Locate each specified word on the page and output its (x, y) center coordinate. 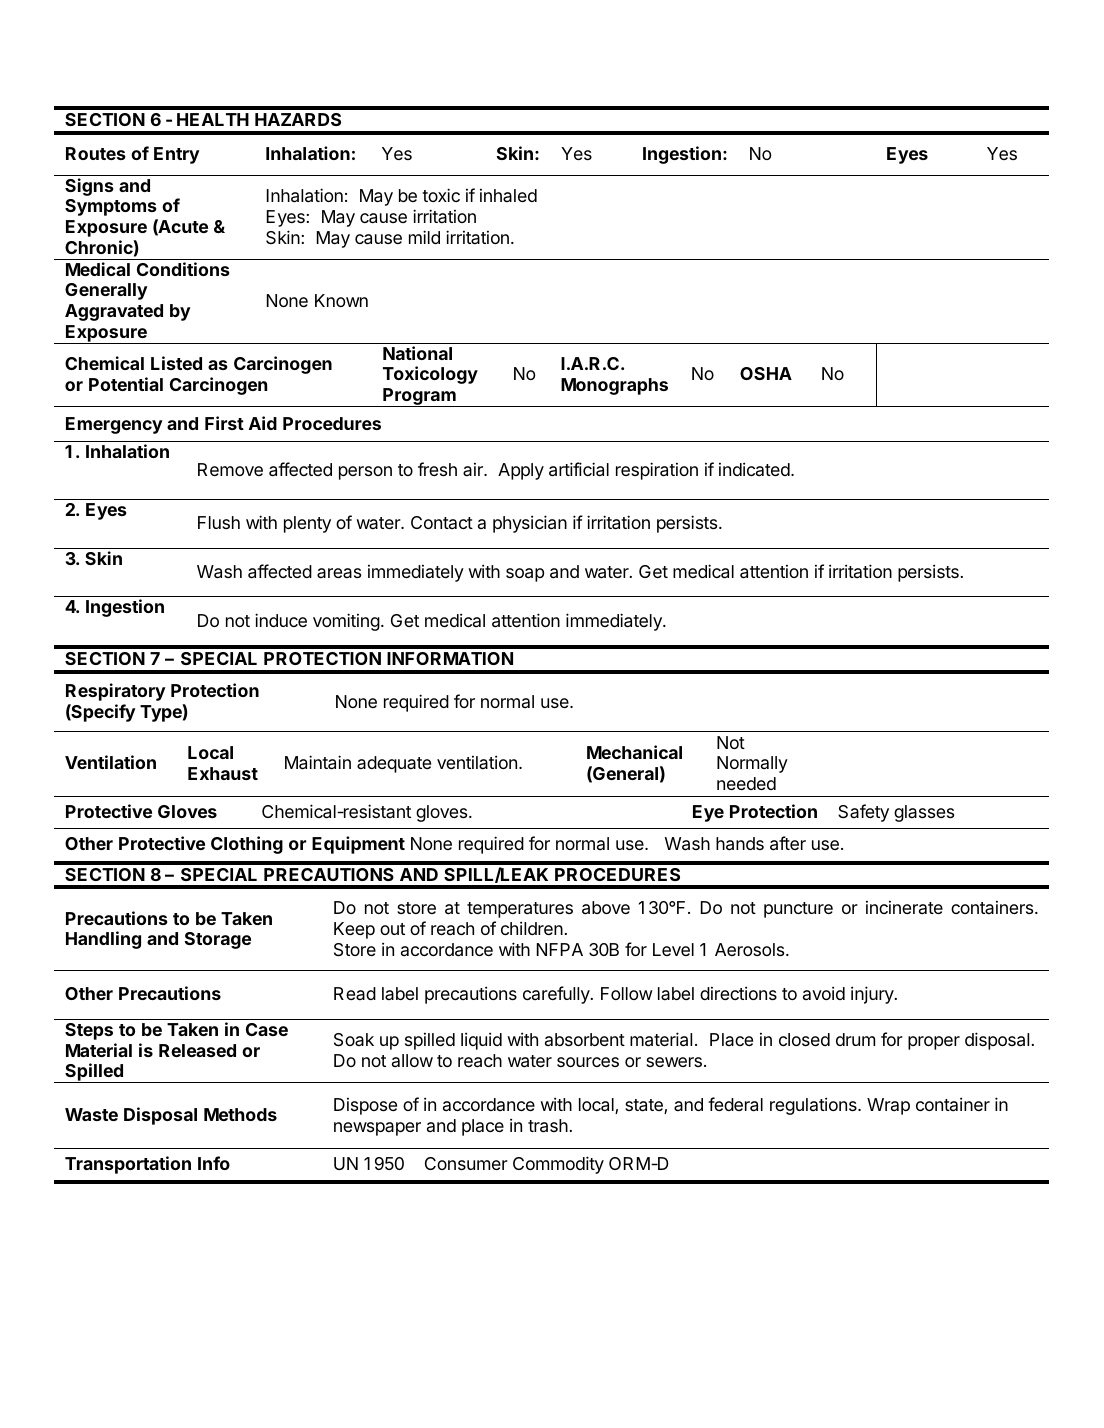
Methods (240, 1114)
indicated (754, 469)
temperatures (520, 910)
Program (419, 397)
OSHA (766, 373)
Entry (177, 155)
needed (746, 783)
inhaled (508, 195)
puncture (798, 910)
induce (281, 620)
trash (548, 1126)
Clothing (247, 845)
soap (525, 575)
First (224, 423)
